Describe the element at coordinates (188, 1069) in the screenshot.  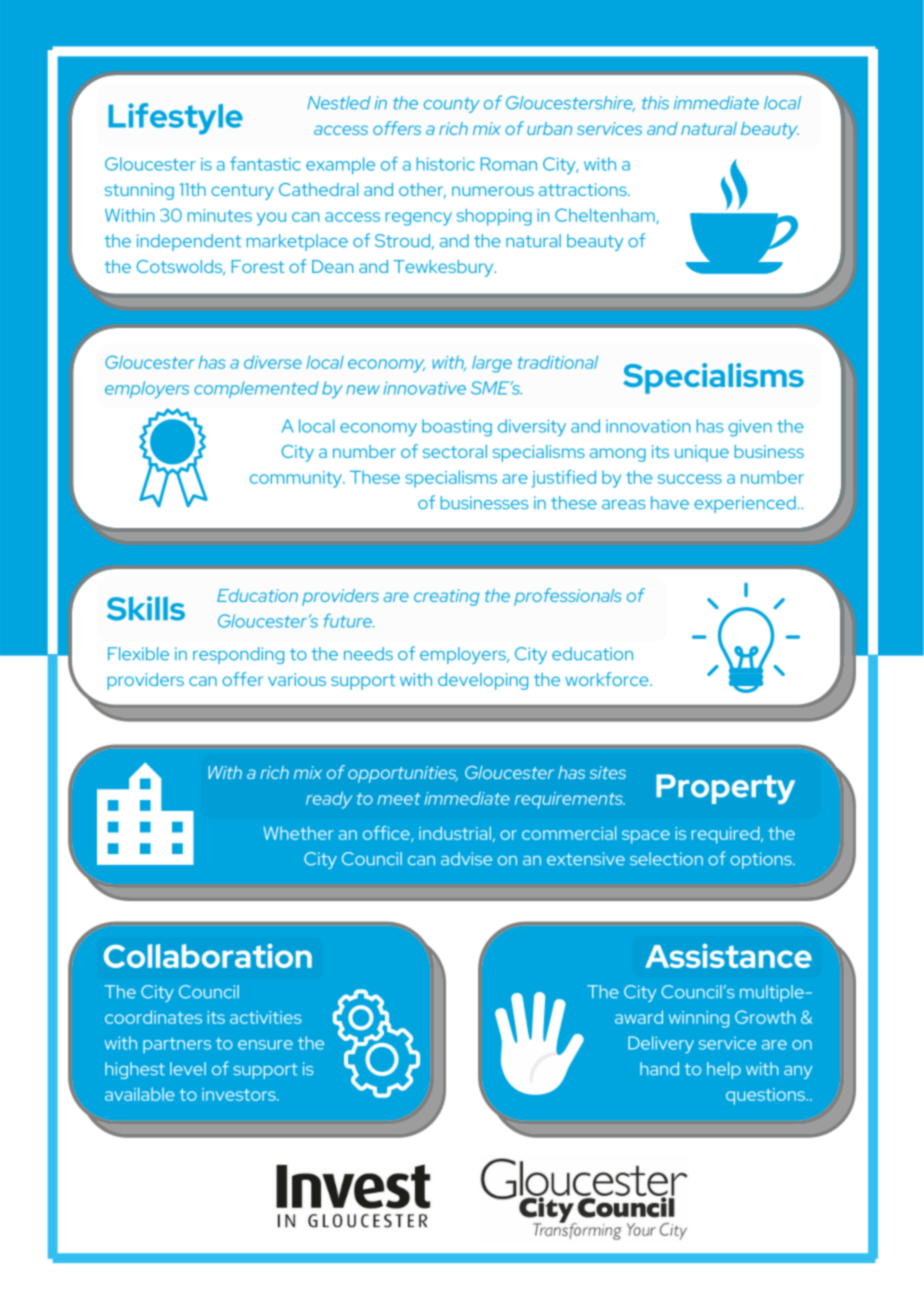
I see `level` at that location.
